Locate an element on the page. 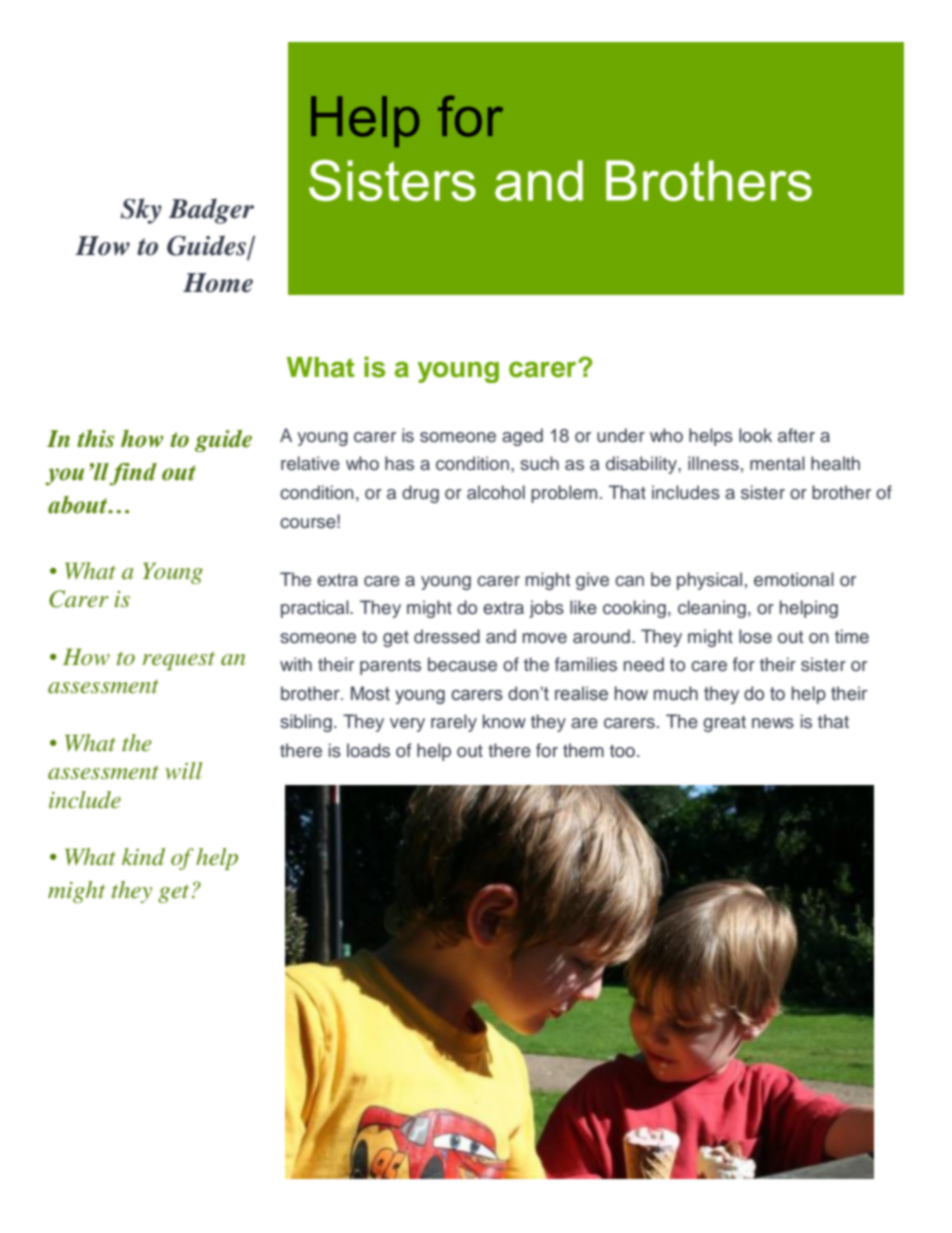 The height and width of the document is (1233, 952). too is located at coordinates (622, 751).
